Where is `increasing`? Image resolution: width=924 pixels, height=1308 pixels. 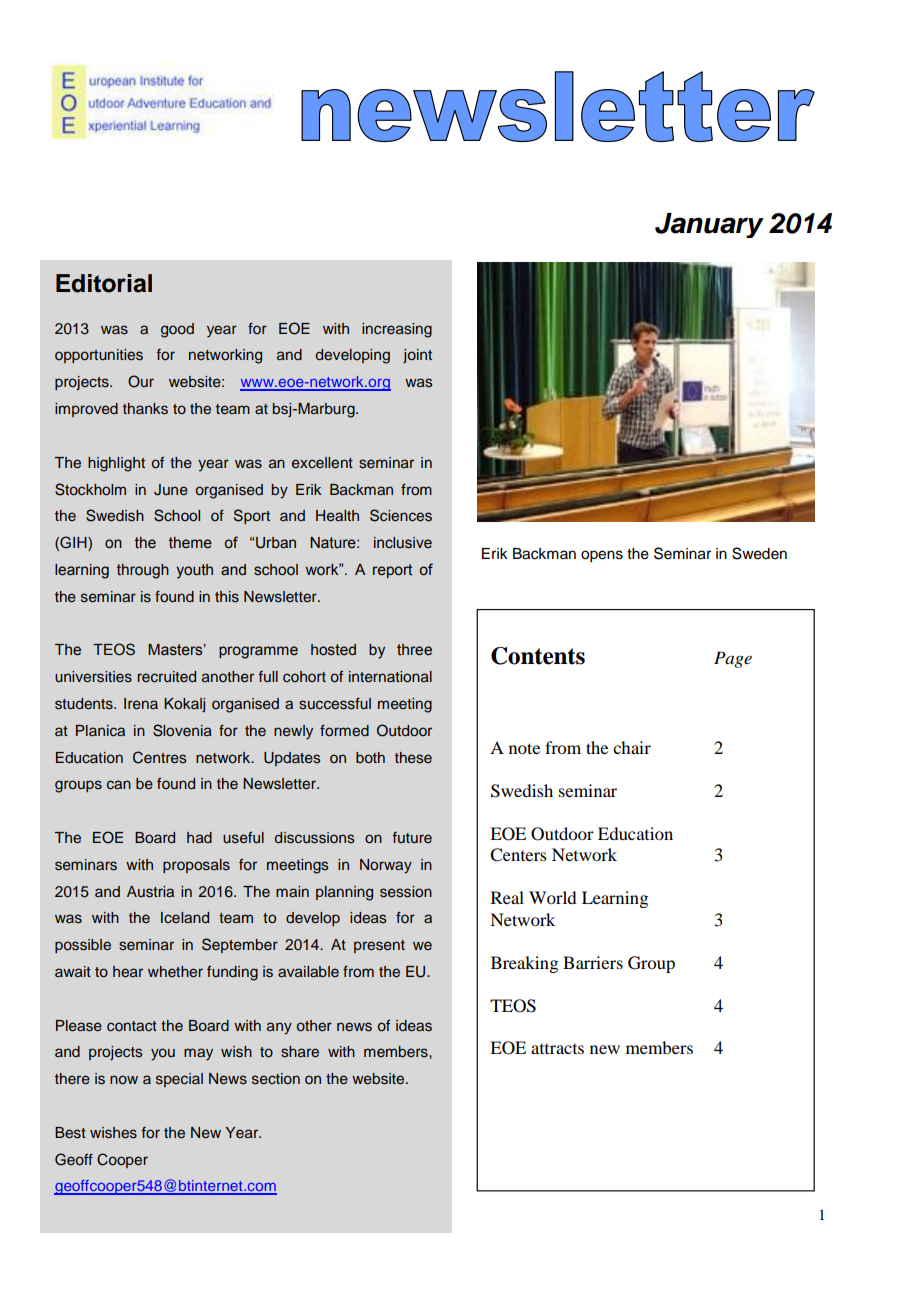
increasing is located at coordinates (397, 330).
